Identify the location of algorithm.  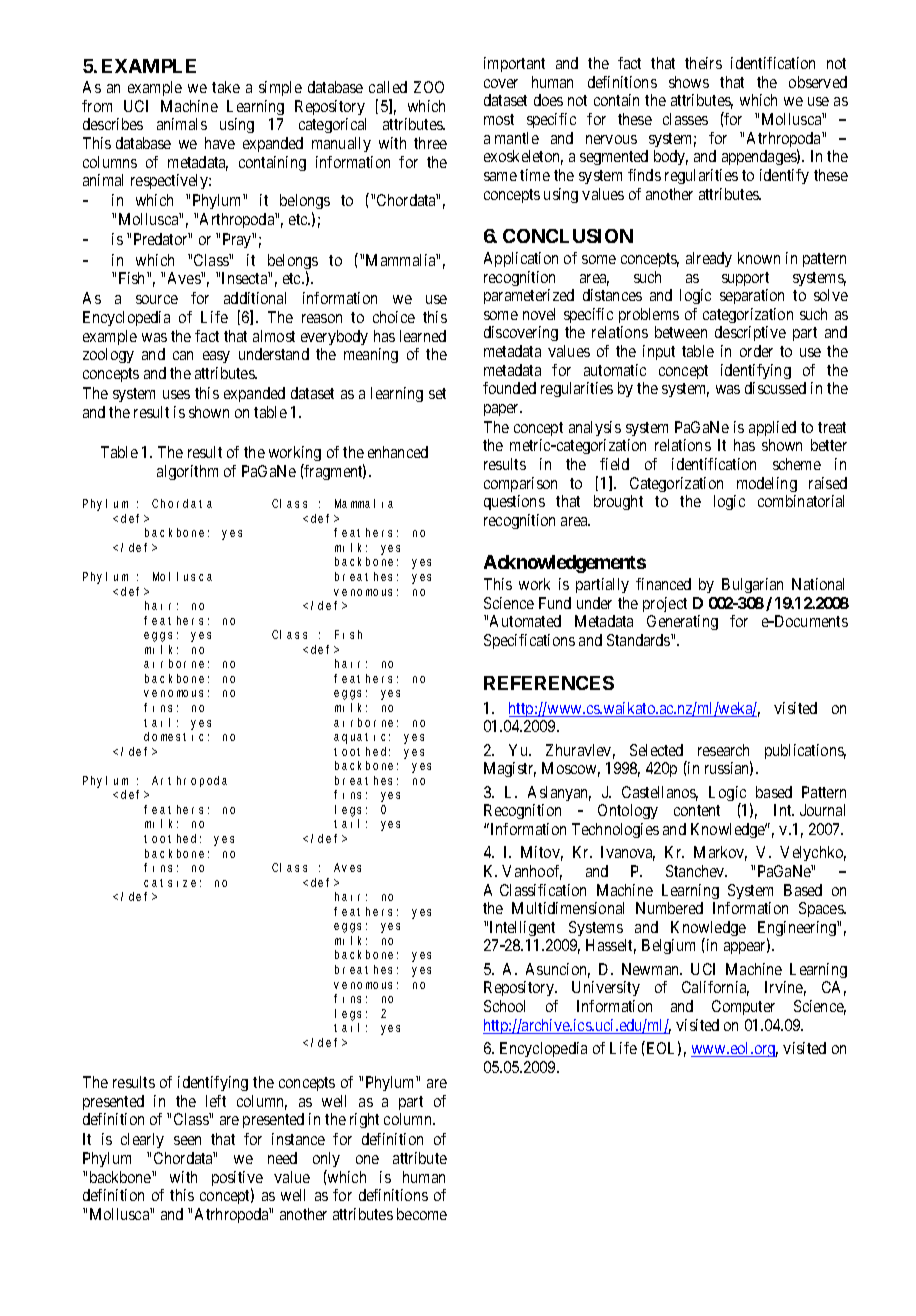
(187, 472).
